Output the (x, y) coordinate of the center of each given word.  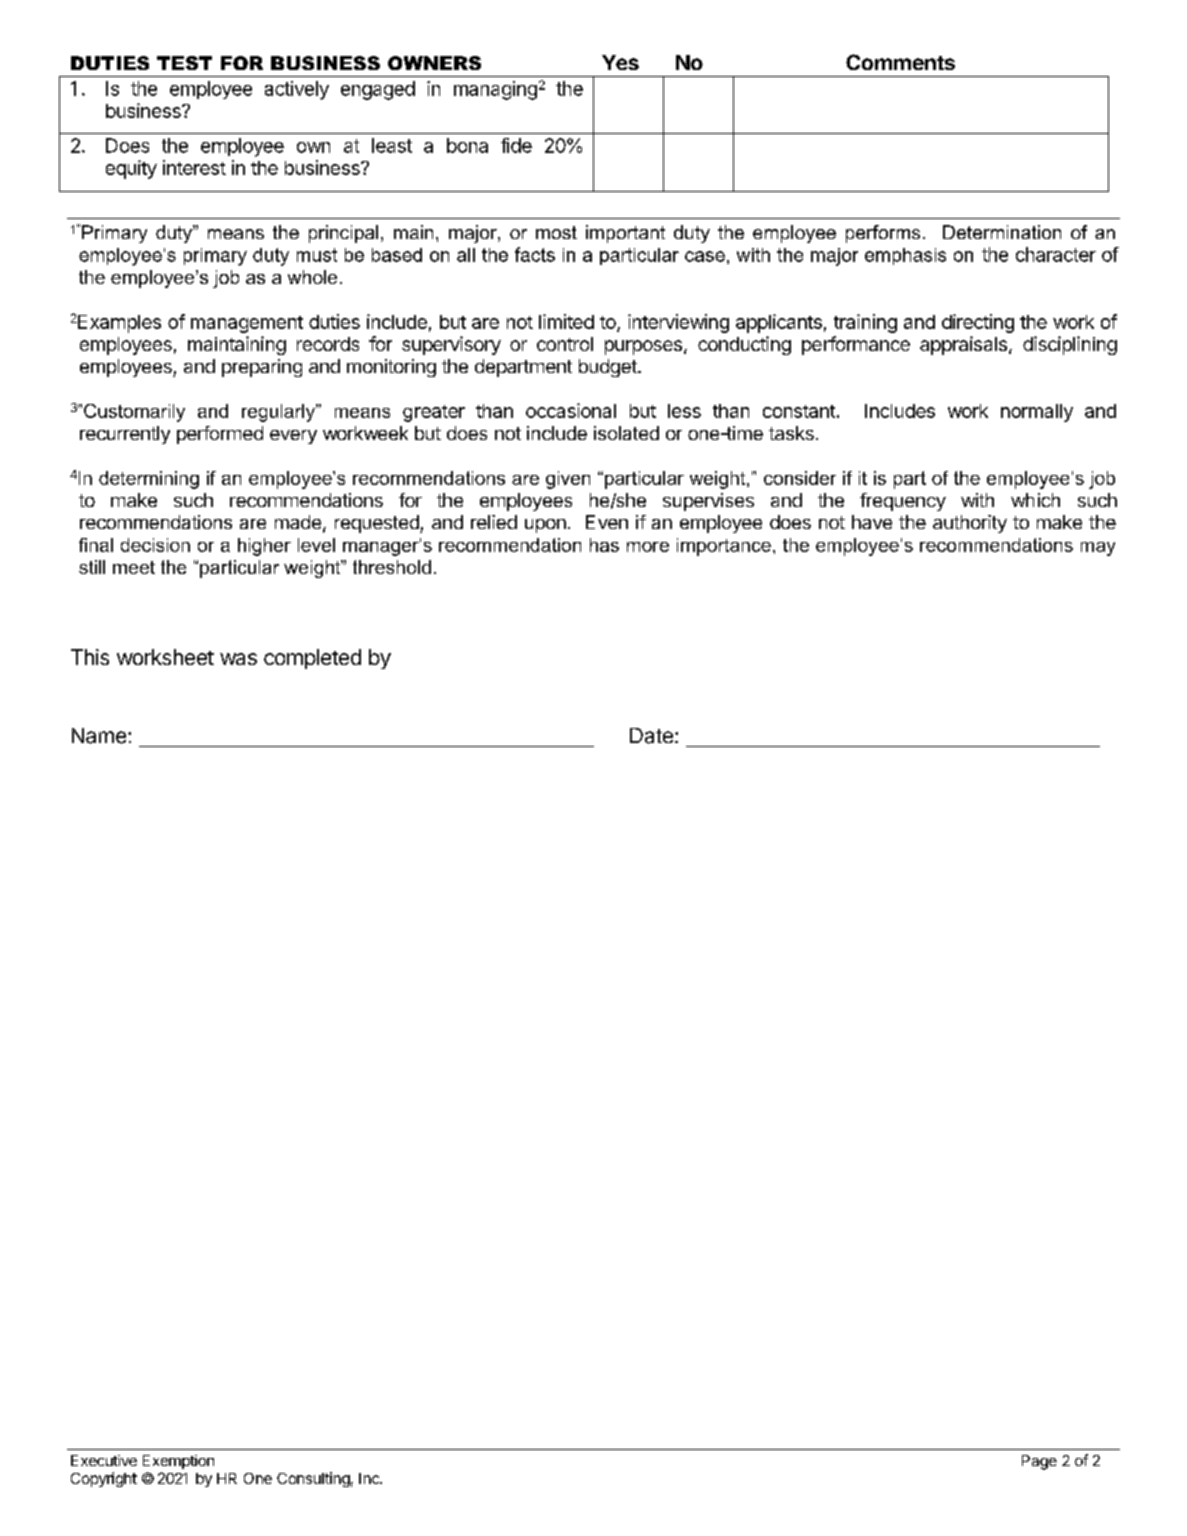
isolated (626, 433)
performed (220, 435)
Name (99, 736)
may (1098, 549)
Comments (900, 62)
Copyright (104, 1479)
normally (1037, 413)
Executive (104, 1460)
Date (651, 736)
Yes (620, 62)
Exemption (178, 1462)
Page (1039, 1462)
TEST (184, 63)
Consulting (313, 1479)
